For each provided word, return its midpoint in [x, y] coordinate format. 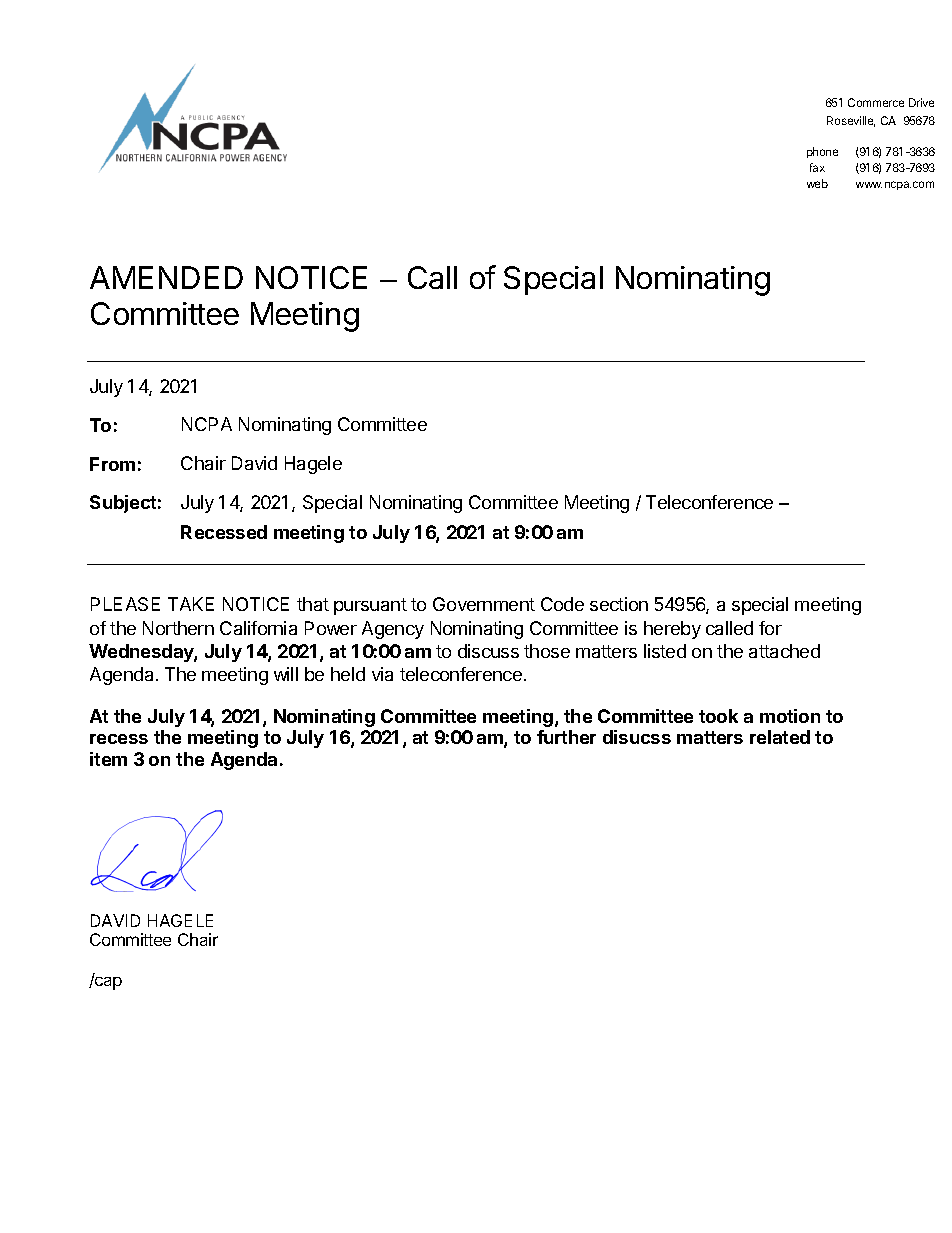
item [108, 759]
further [566, 737]
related [780, 737]
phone [822, 152]
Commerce [876, 102]
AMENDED [166, 277]
